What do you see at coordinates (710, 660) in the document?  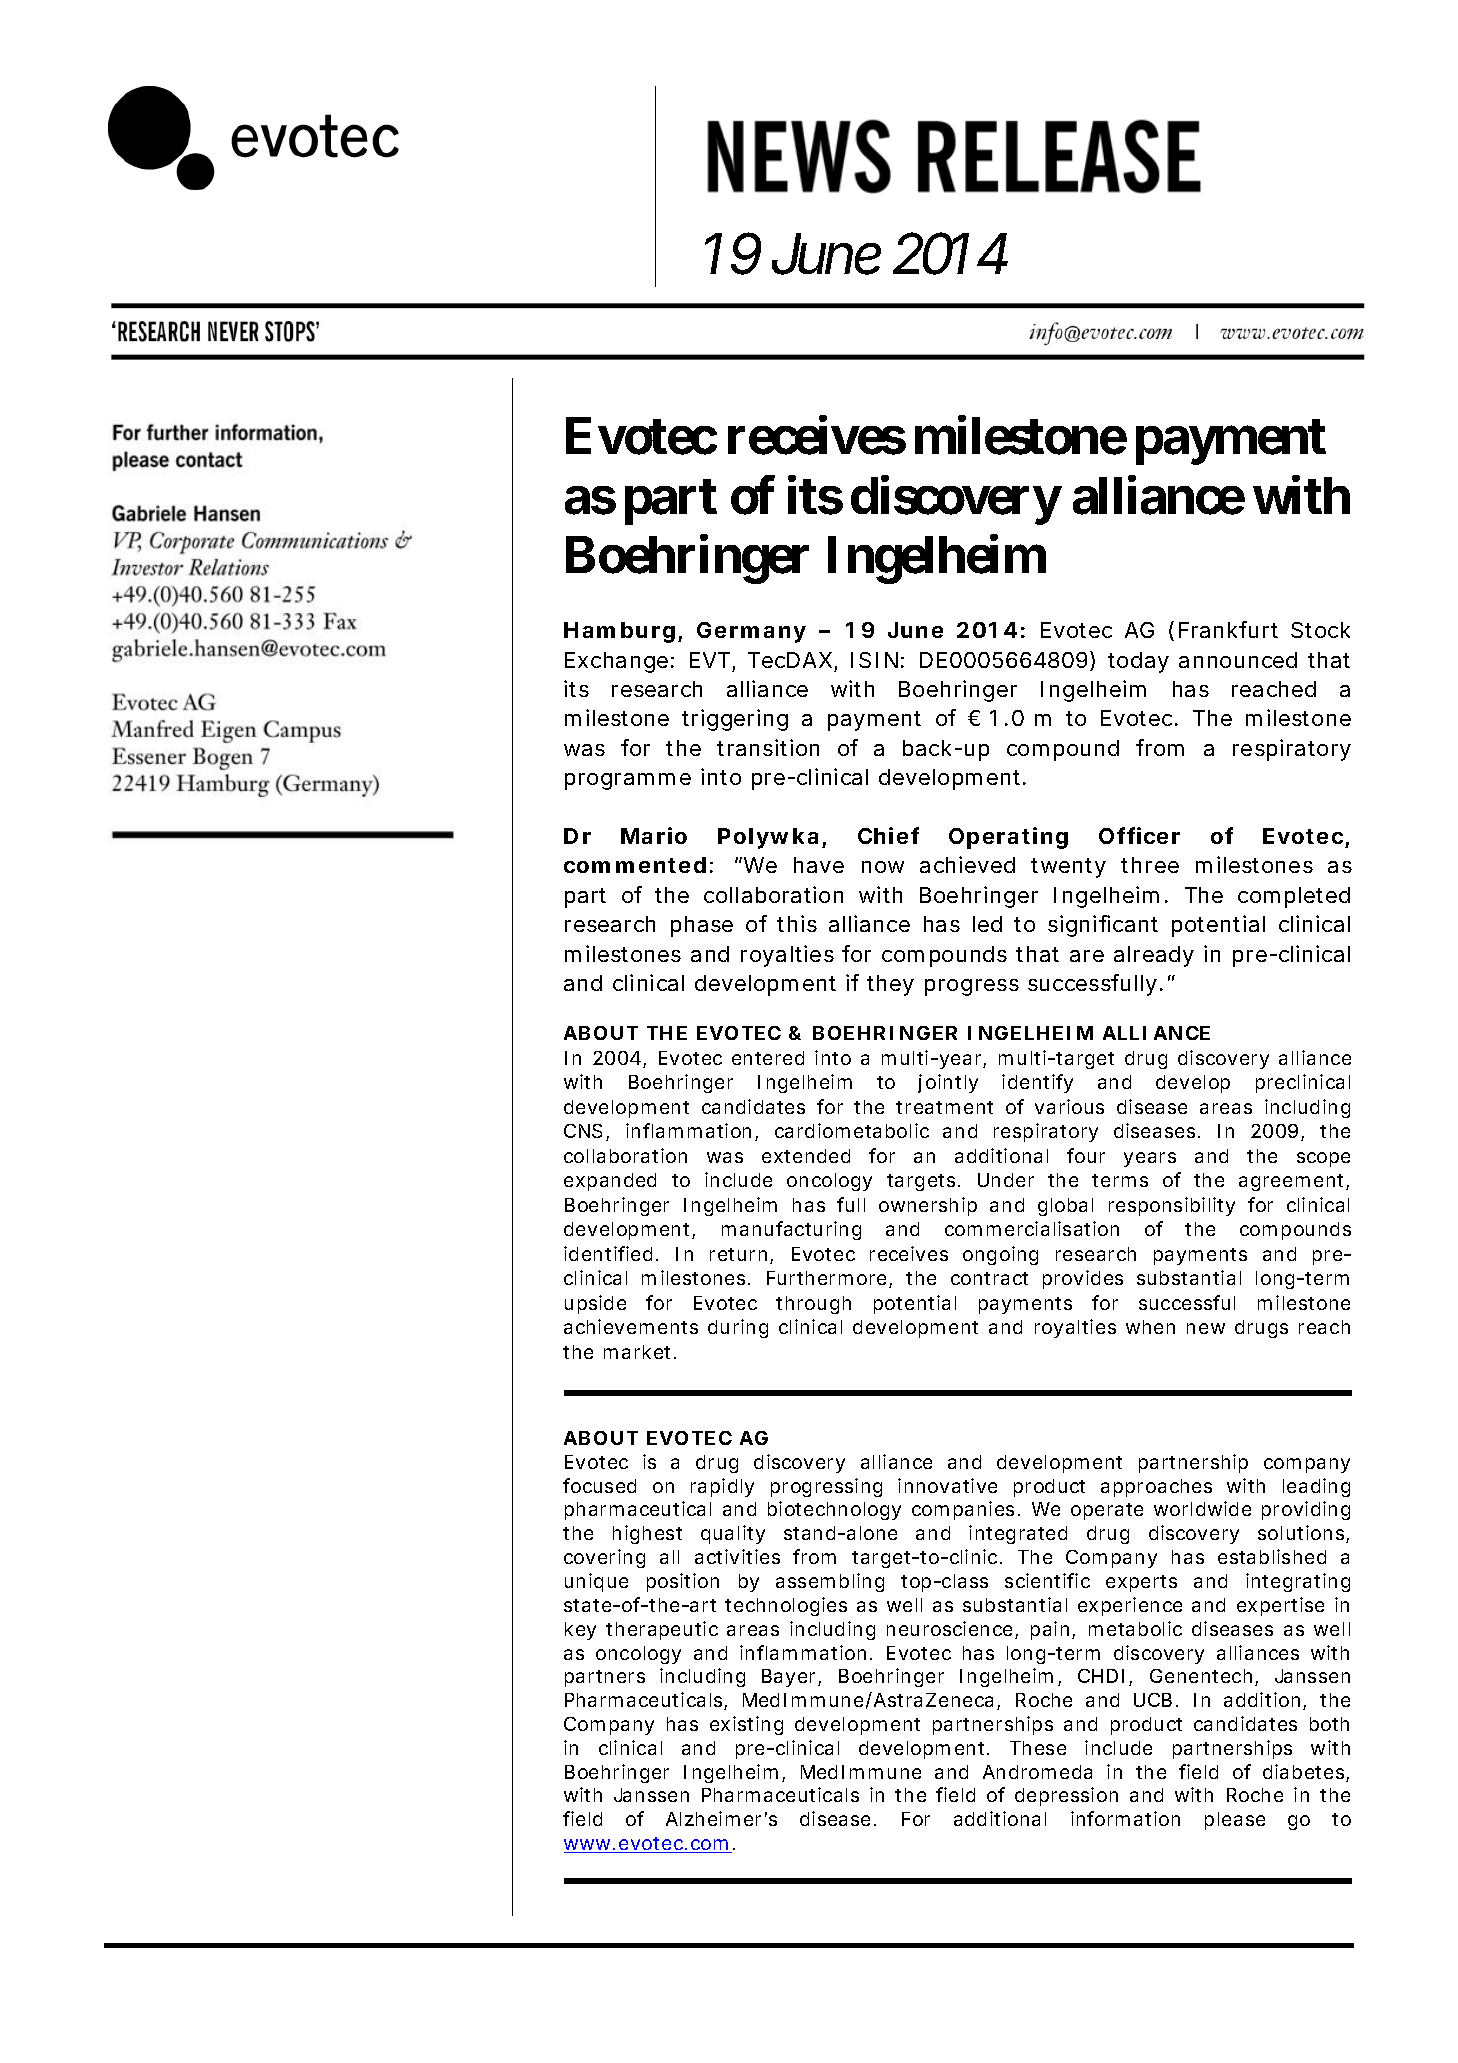 I see `EVT` at bounding box center [710, 660].
